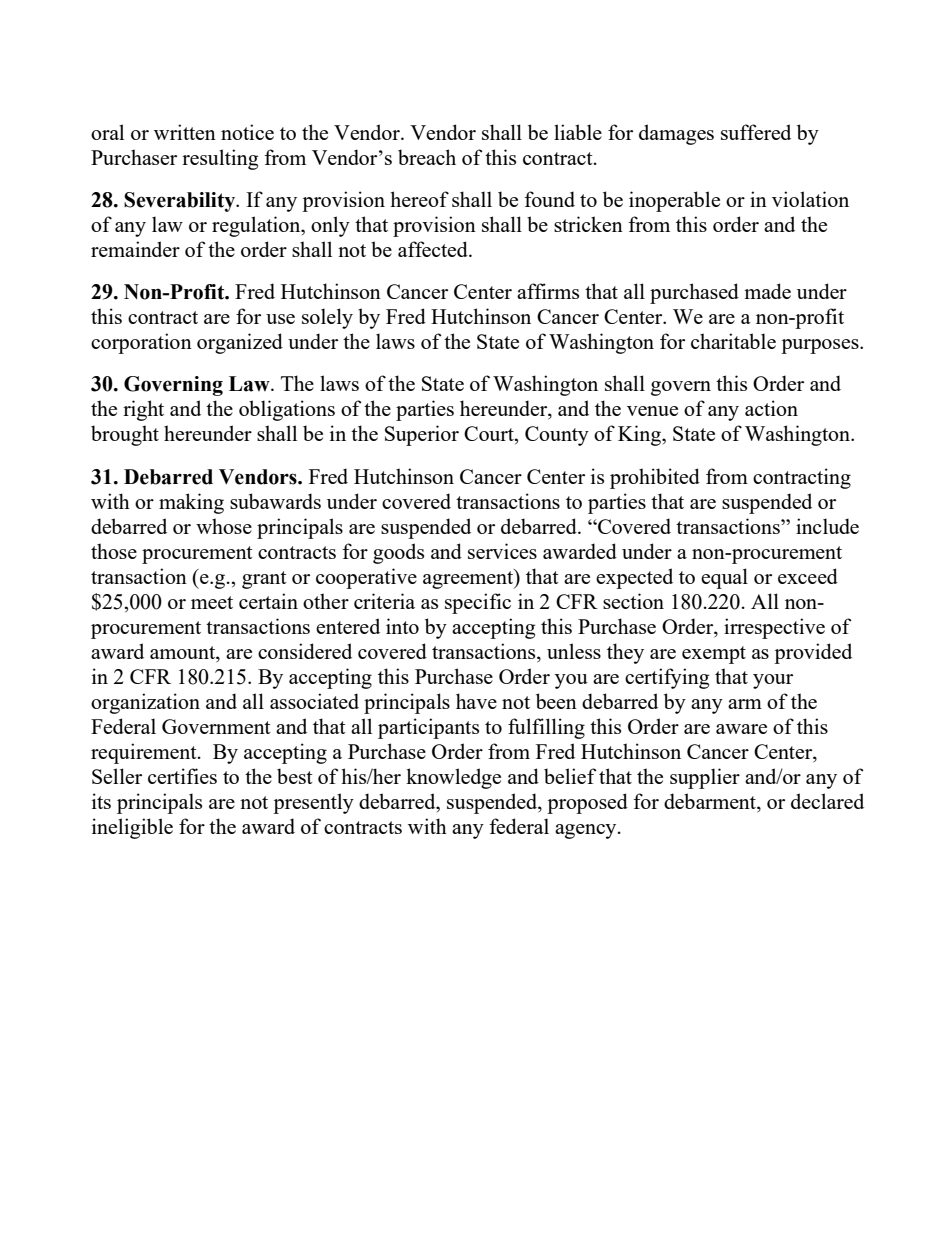 This document has height=1233, width=952. I want to click on suffered, so click(756, 132).
